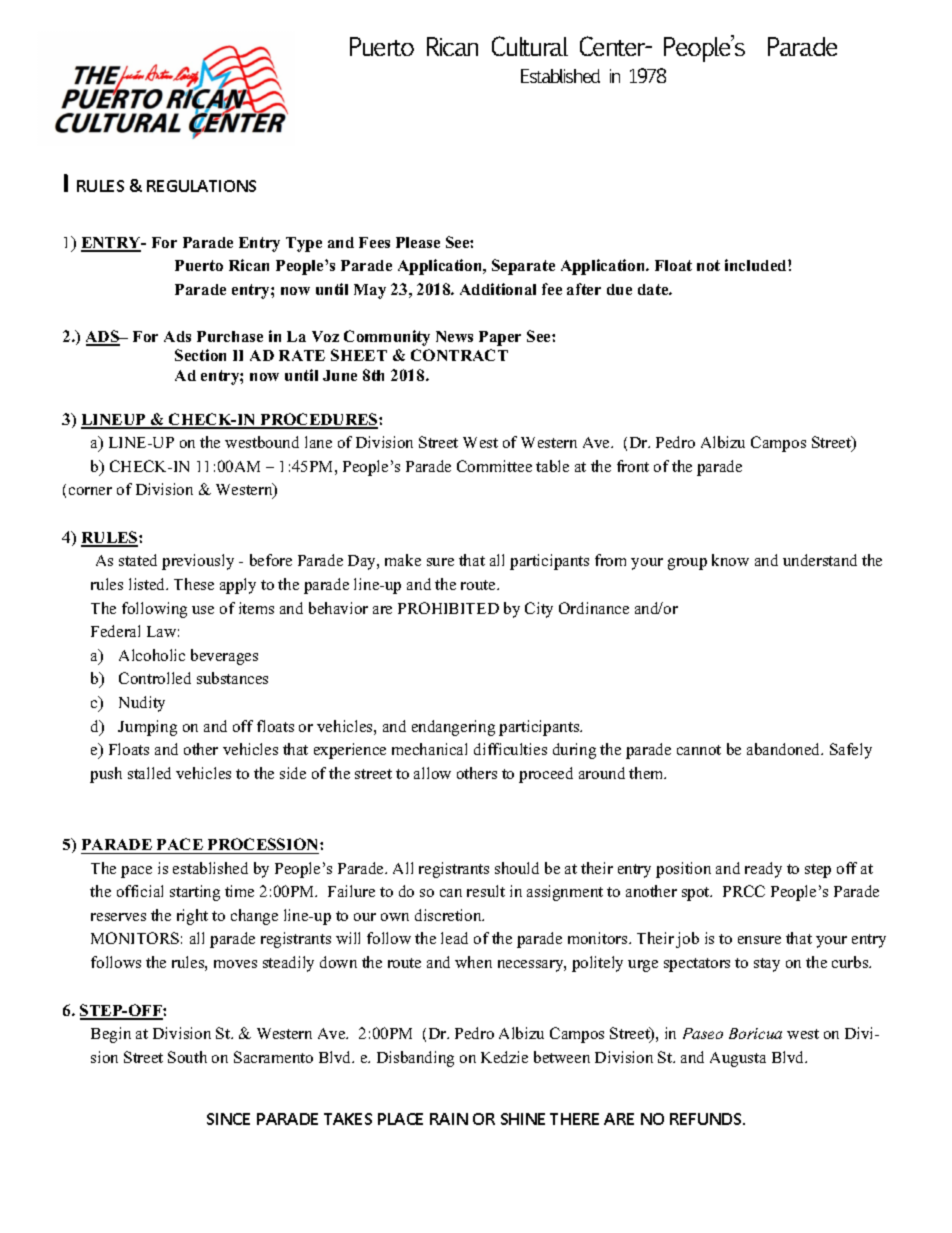 The width and height of the screenshot is (952, 1233). I want to click on stalled, so click(149, 773).
